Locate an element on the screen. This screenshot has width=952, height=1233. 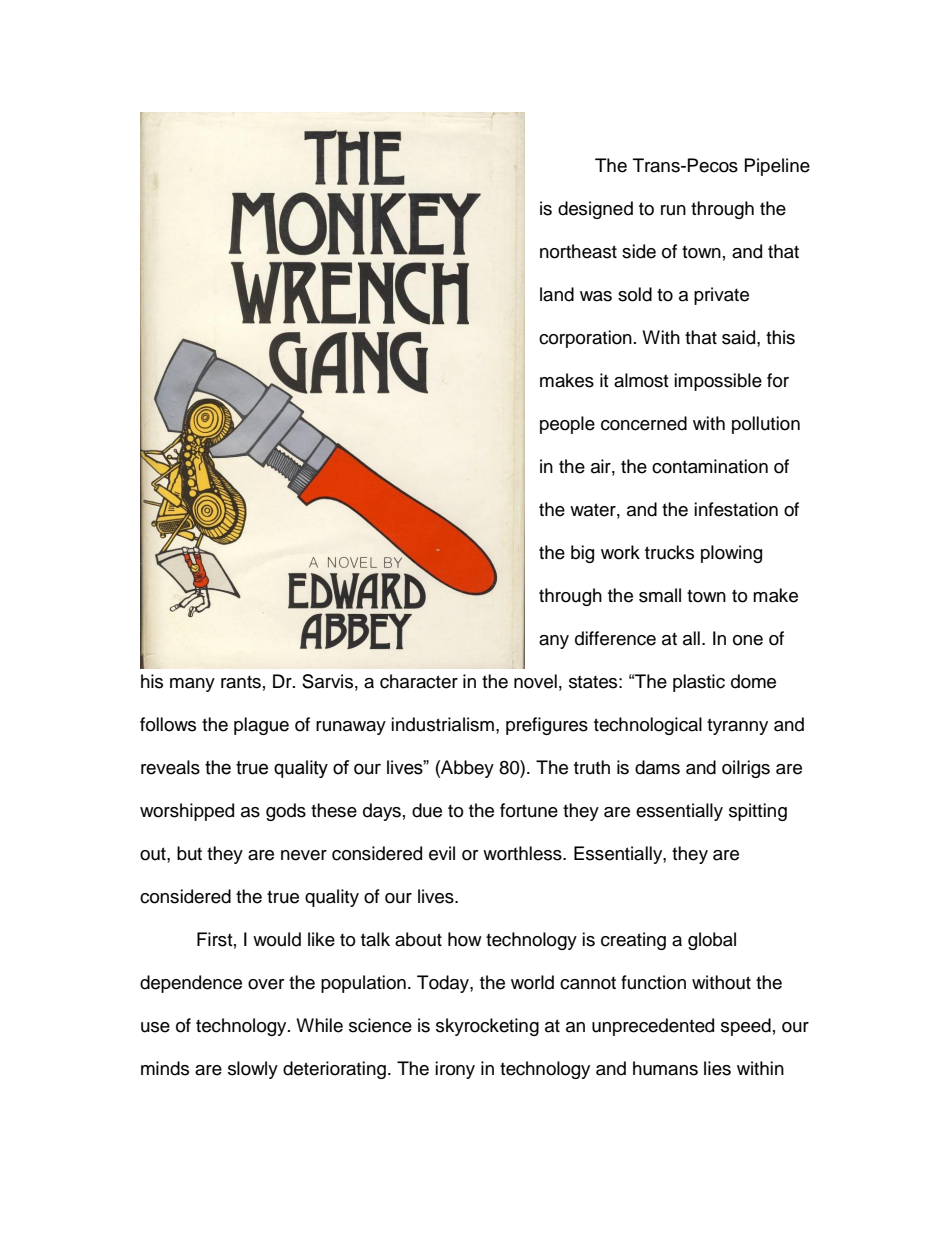
lies is located at coordinates (717, 1068).
